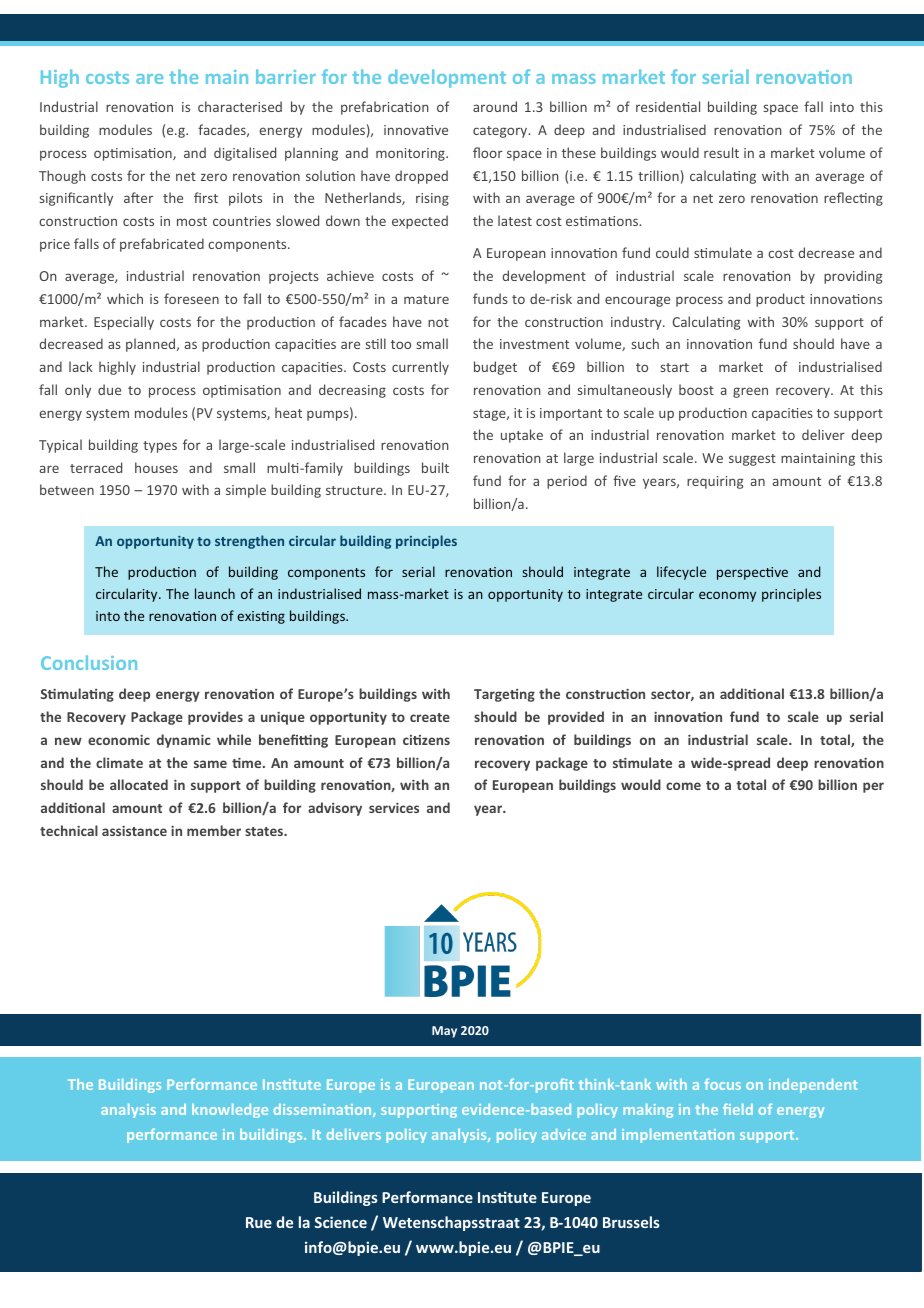  I want to click on around, so click(495, 106).
